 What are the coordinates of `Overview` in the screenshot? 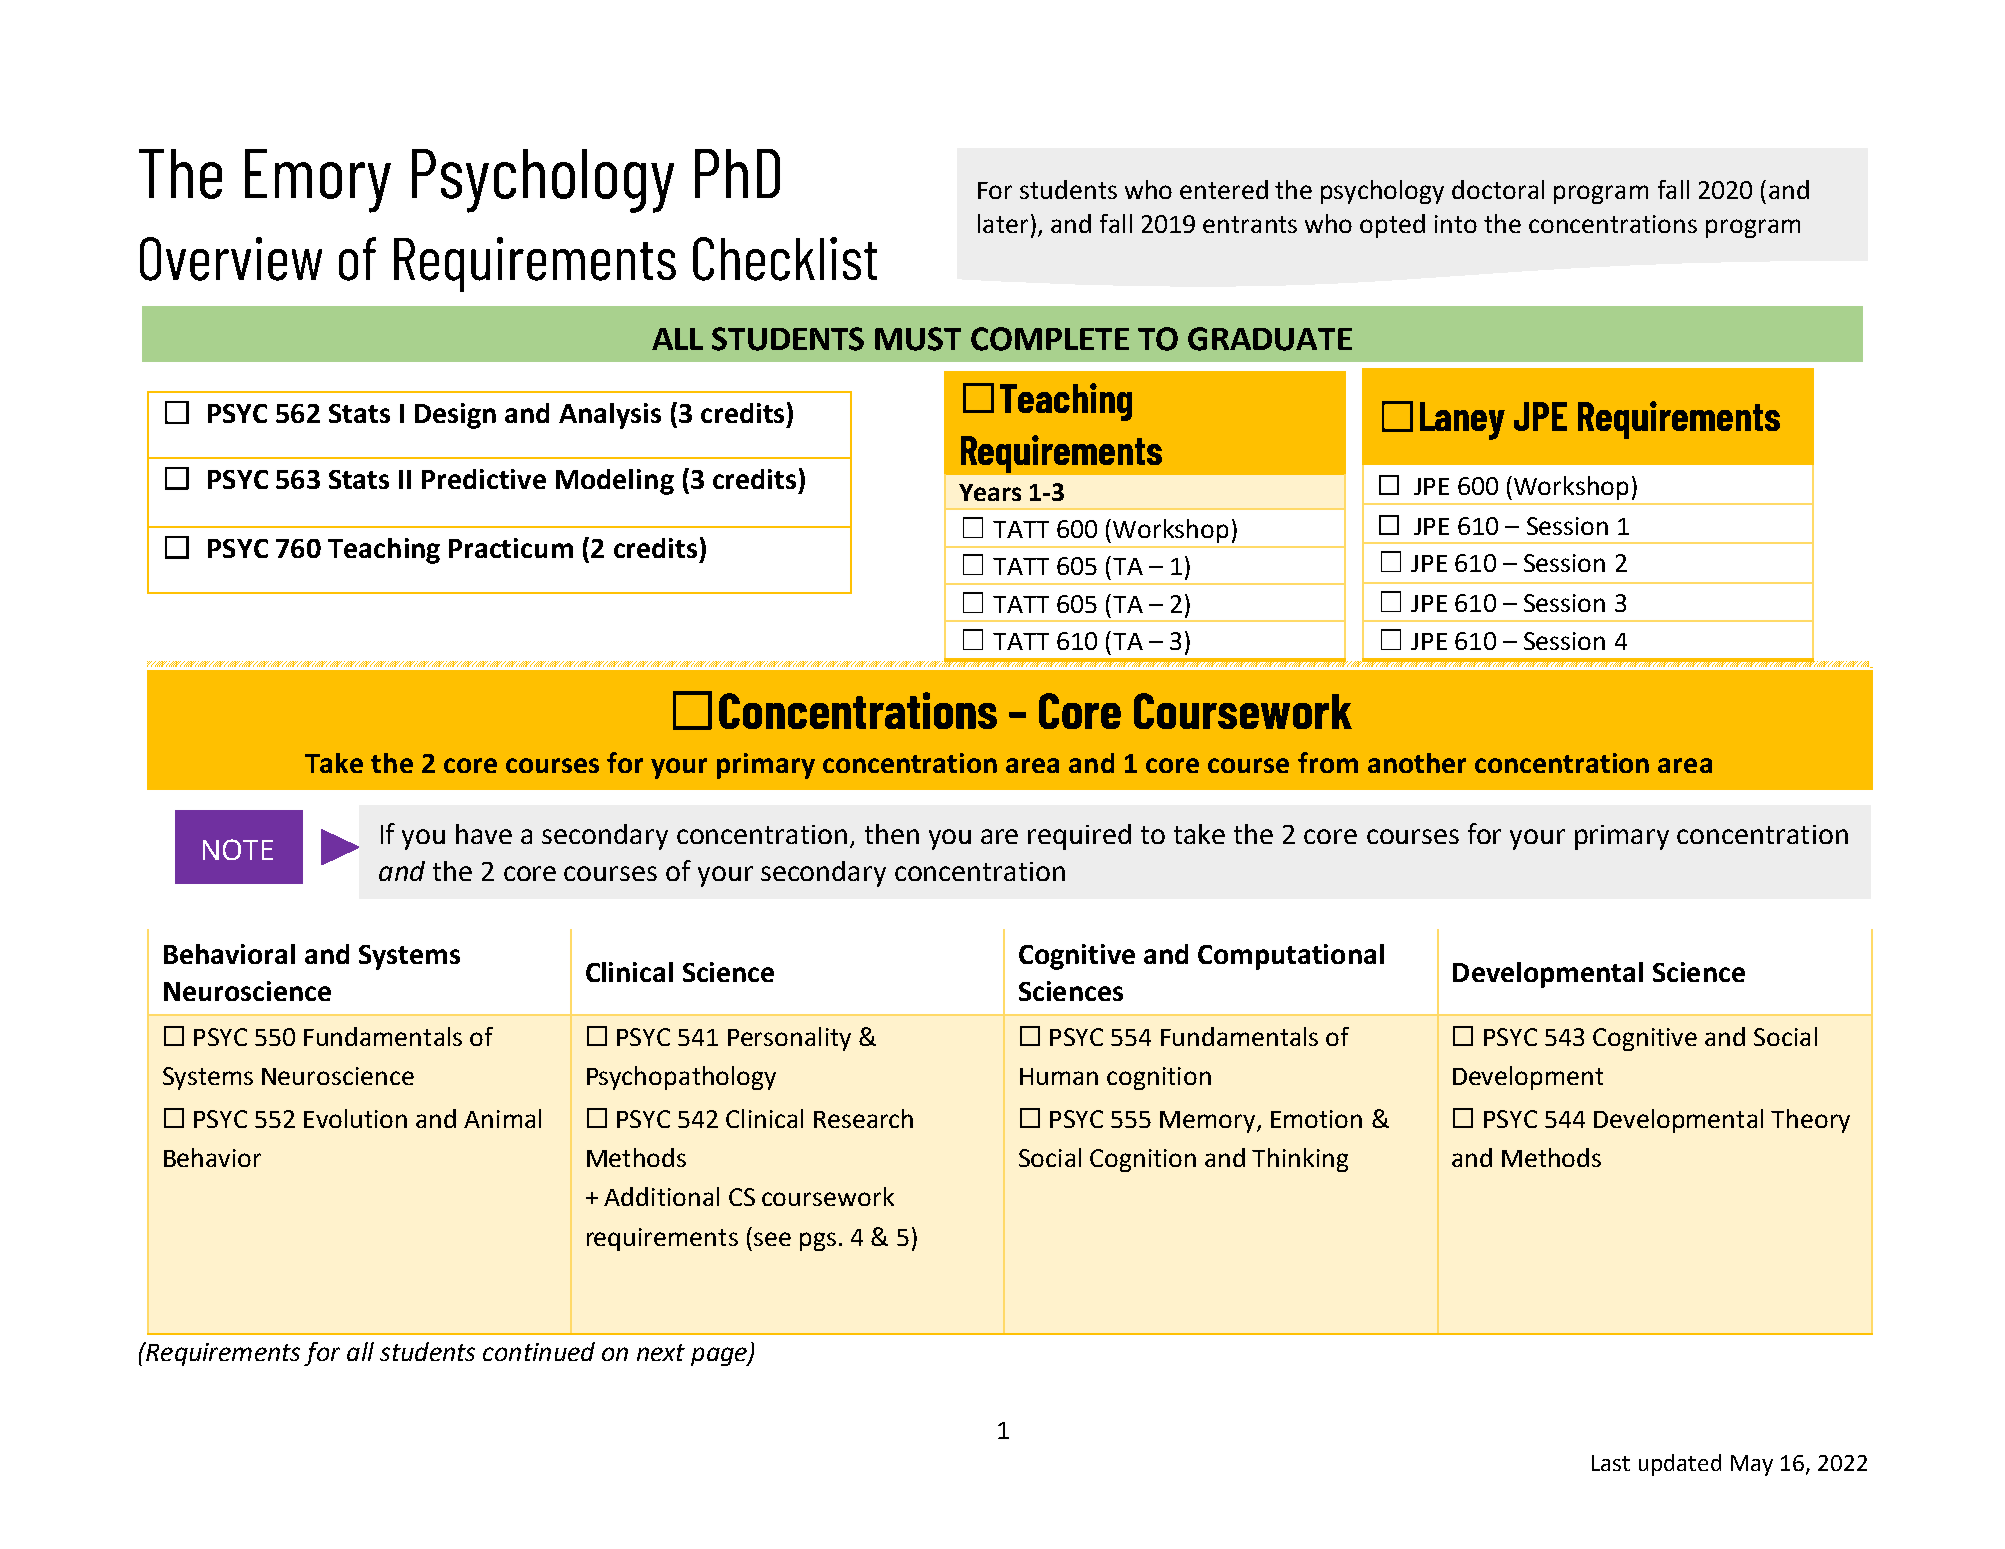 It's located at (231, 259).
